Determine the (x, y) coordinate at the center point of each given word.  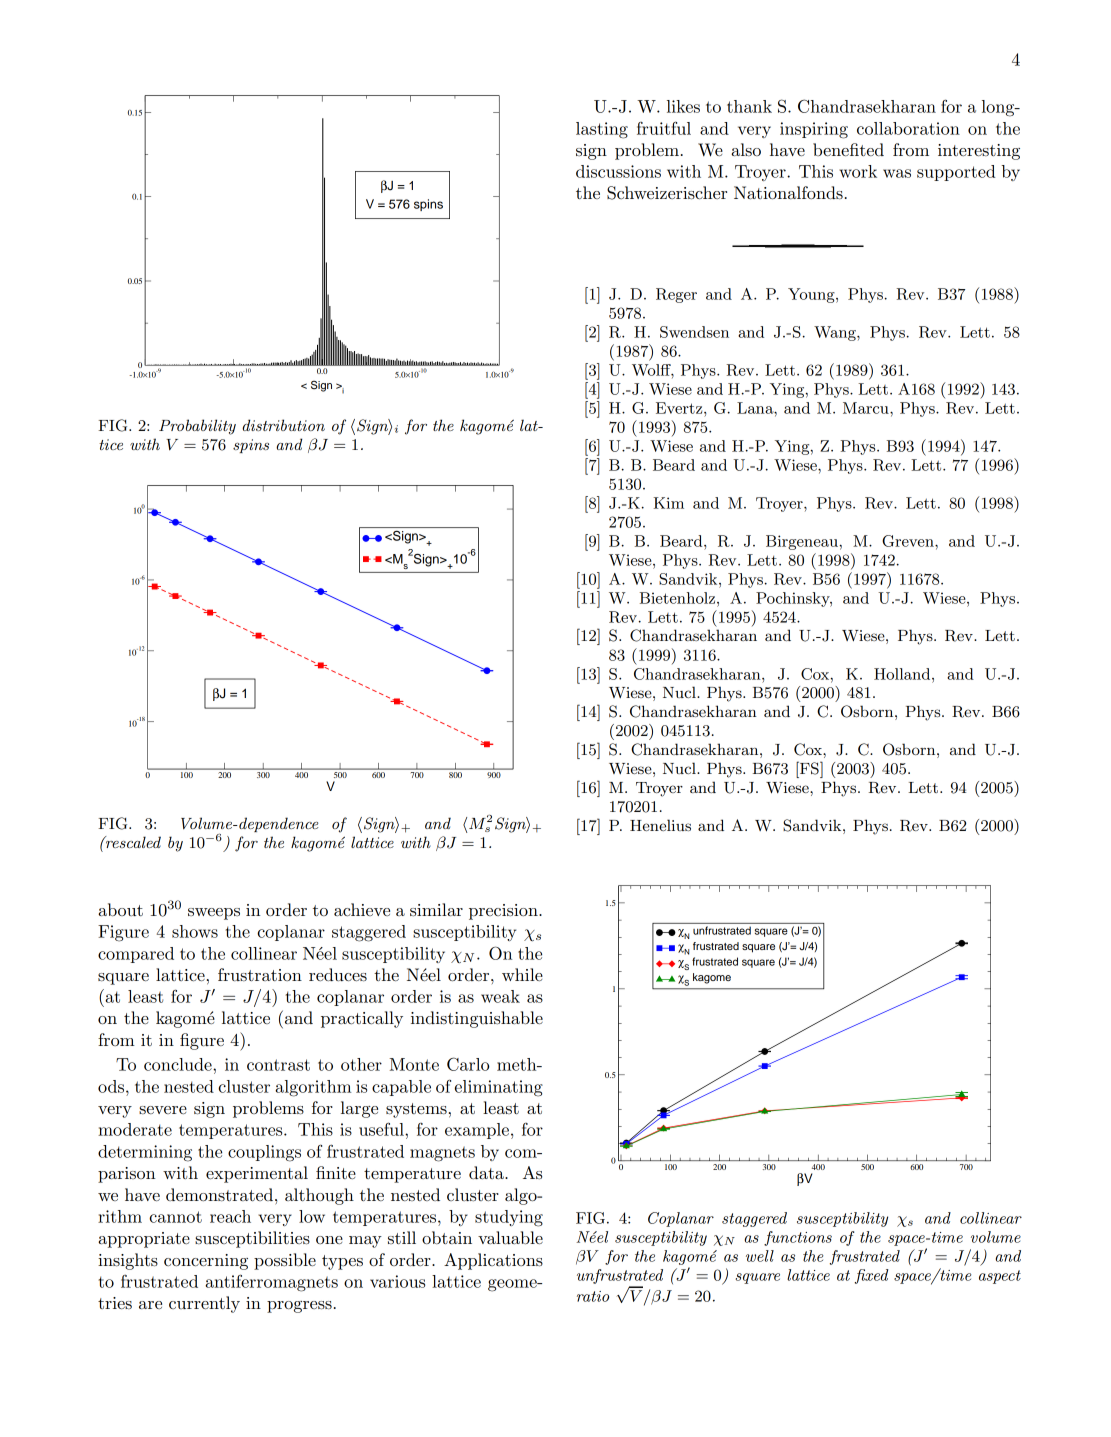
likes (683, 106)
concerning (206, 1262)
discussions (618, 171)
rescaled (132, 842)
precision (504, 912)
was (897, 173)
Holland (903, 674)
